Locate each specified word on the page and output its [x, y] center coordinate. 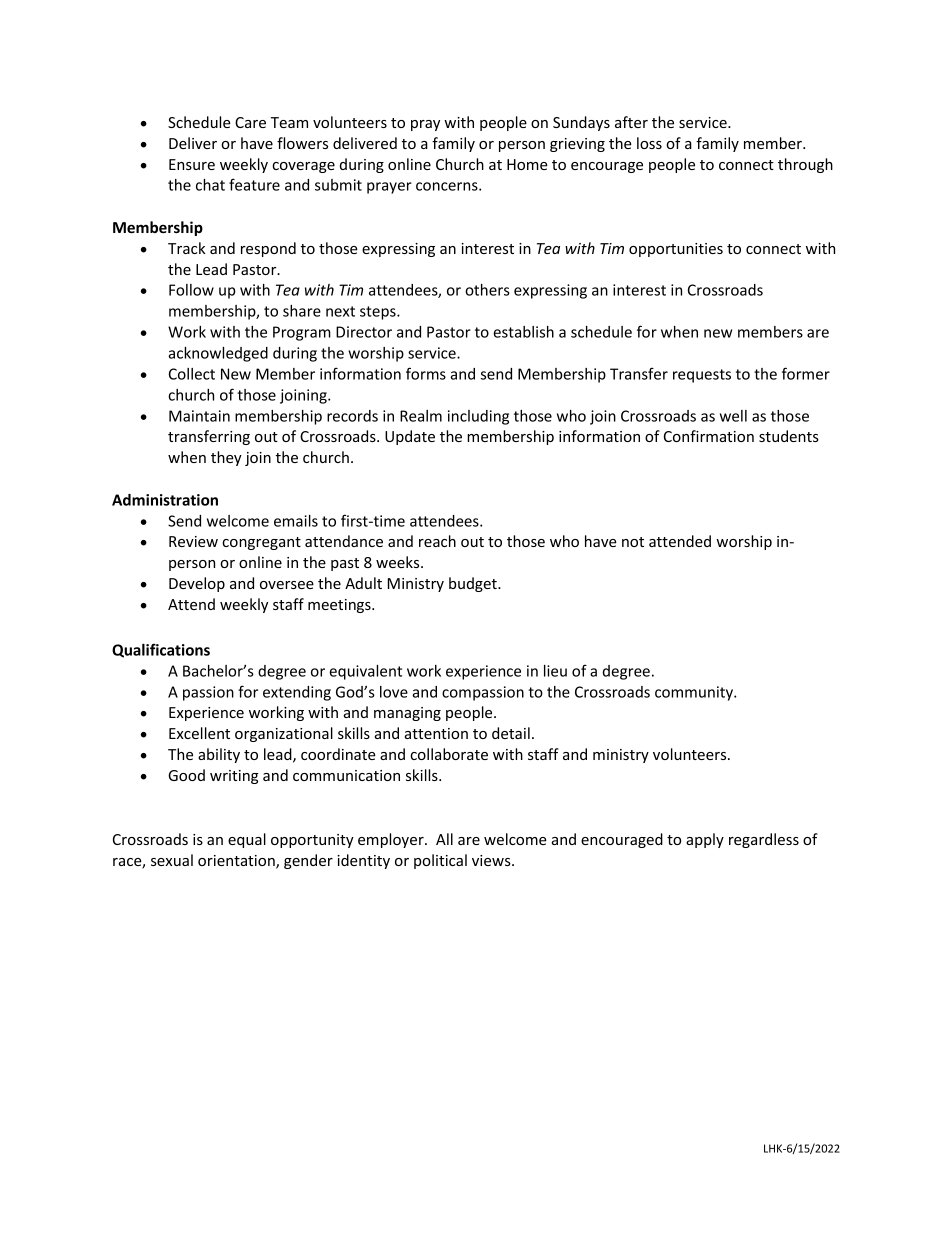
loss [649, 143]
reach [437, 541]
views [492, 860]
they [226, 458]
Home [527, 164]
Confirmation [709, 436]
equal [247, 840]
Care [250, 122]
